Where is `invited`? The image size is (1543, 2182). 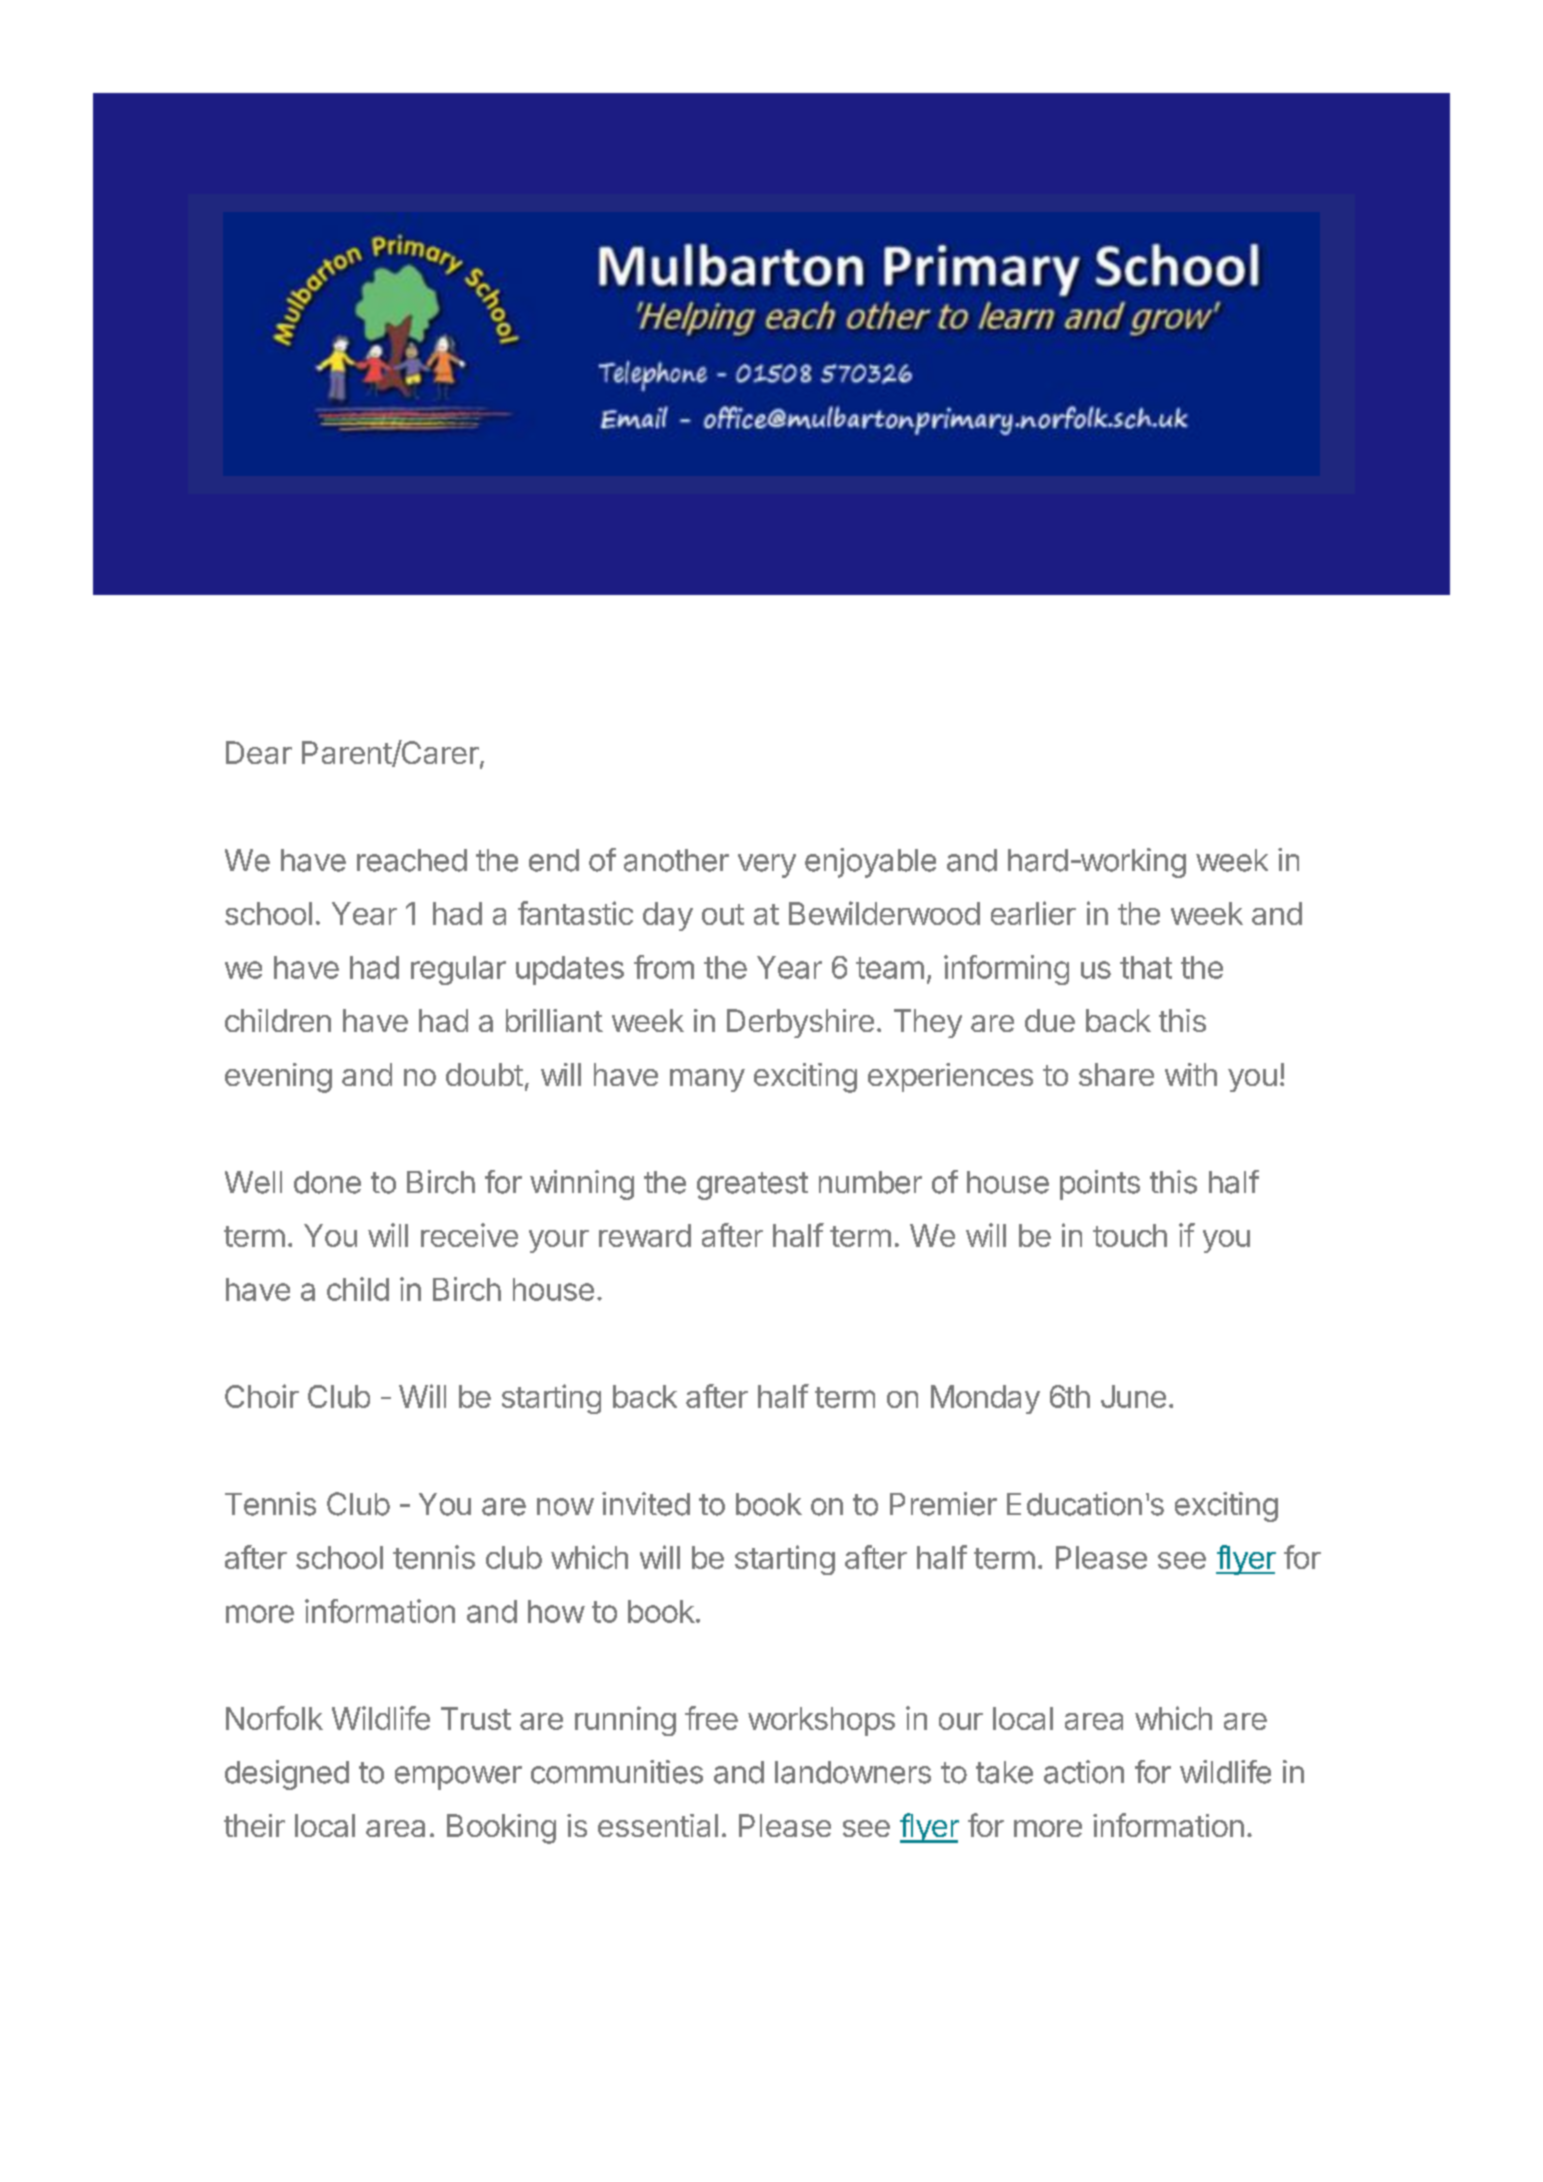
invited is located at coordinates (646, 1504).
